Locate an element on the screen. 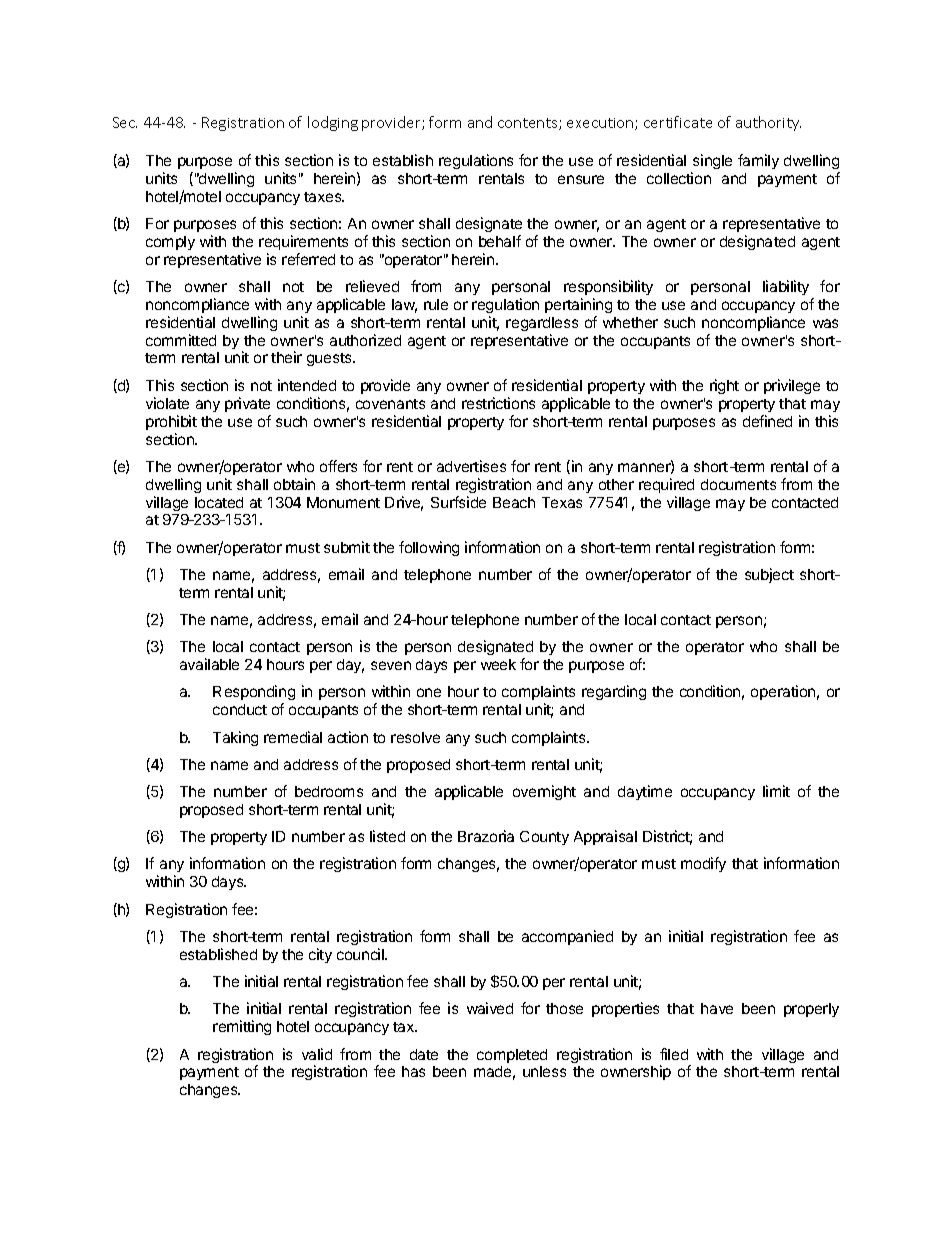 The image size is (952, 1233). week is located at coordinates (498, 664).
